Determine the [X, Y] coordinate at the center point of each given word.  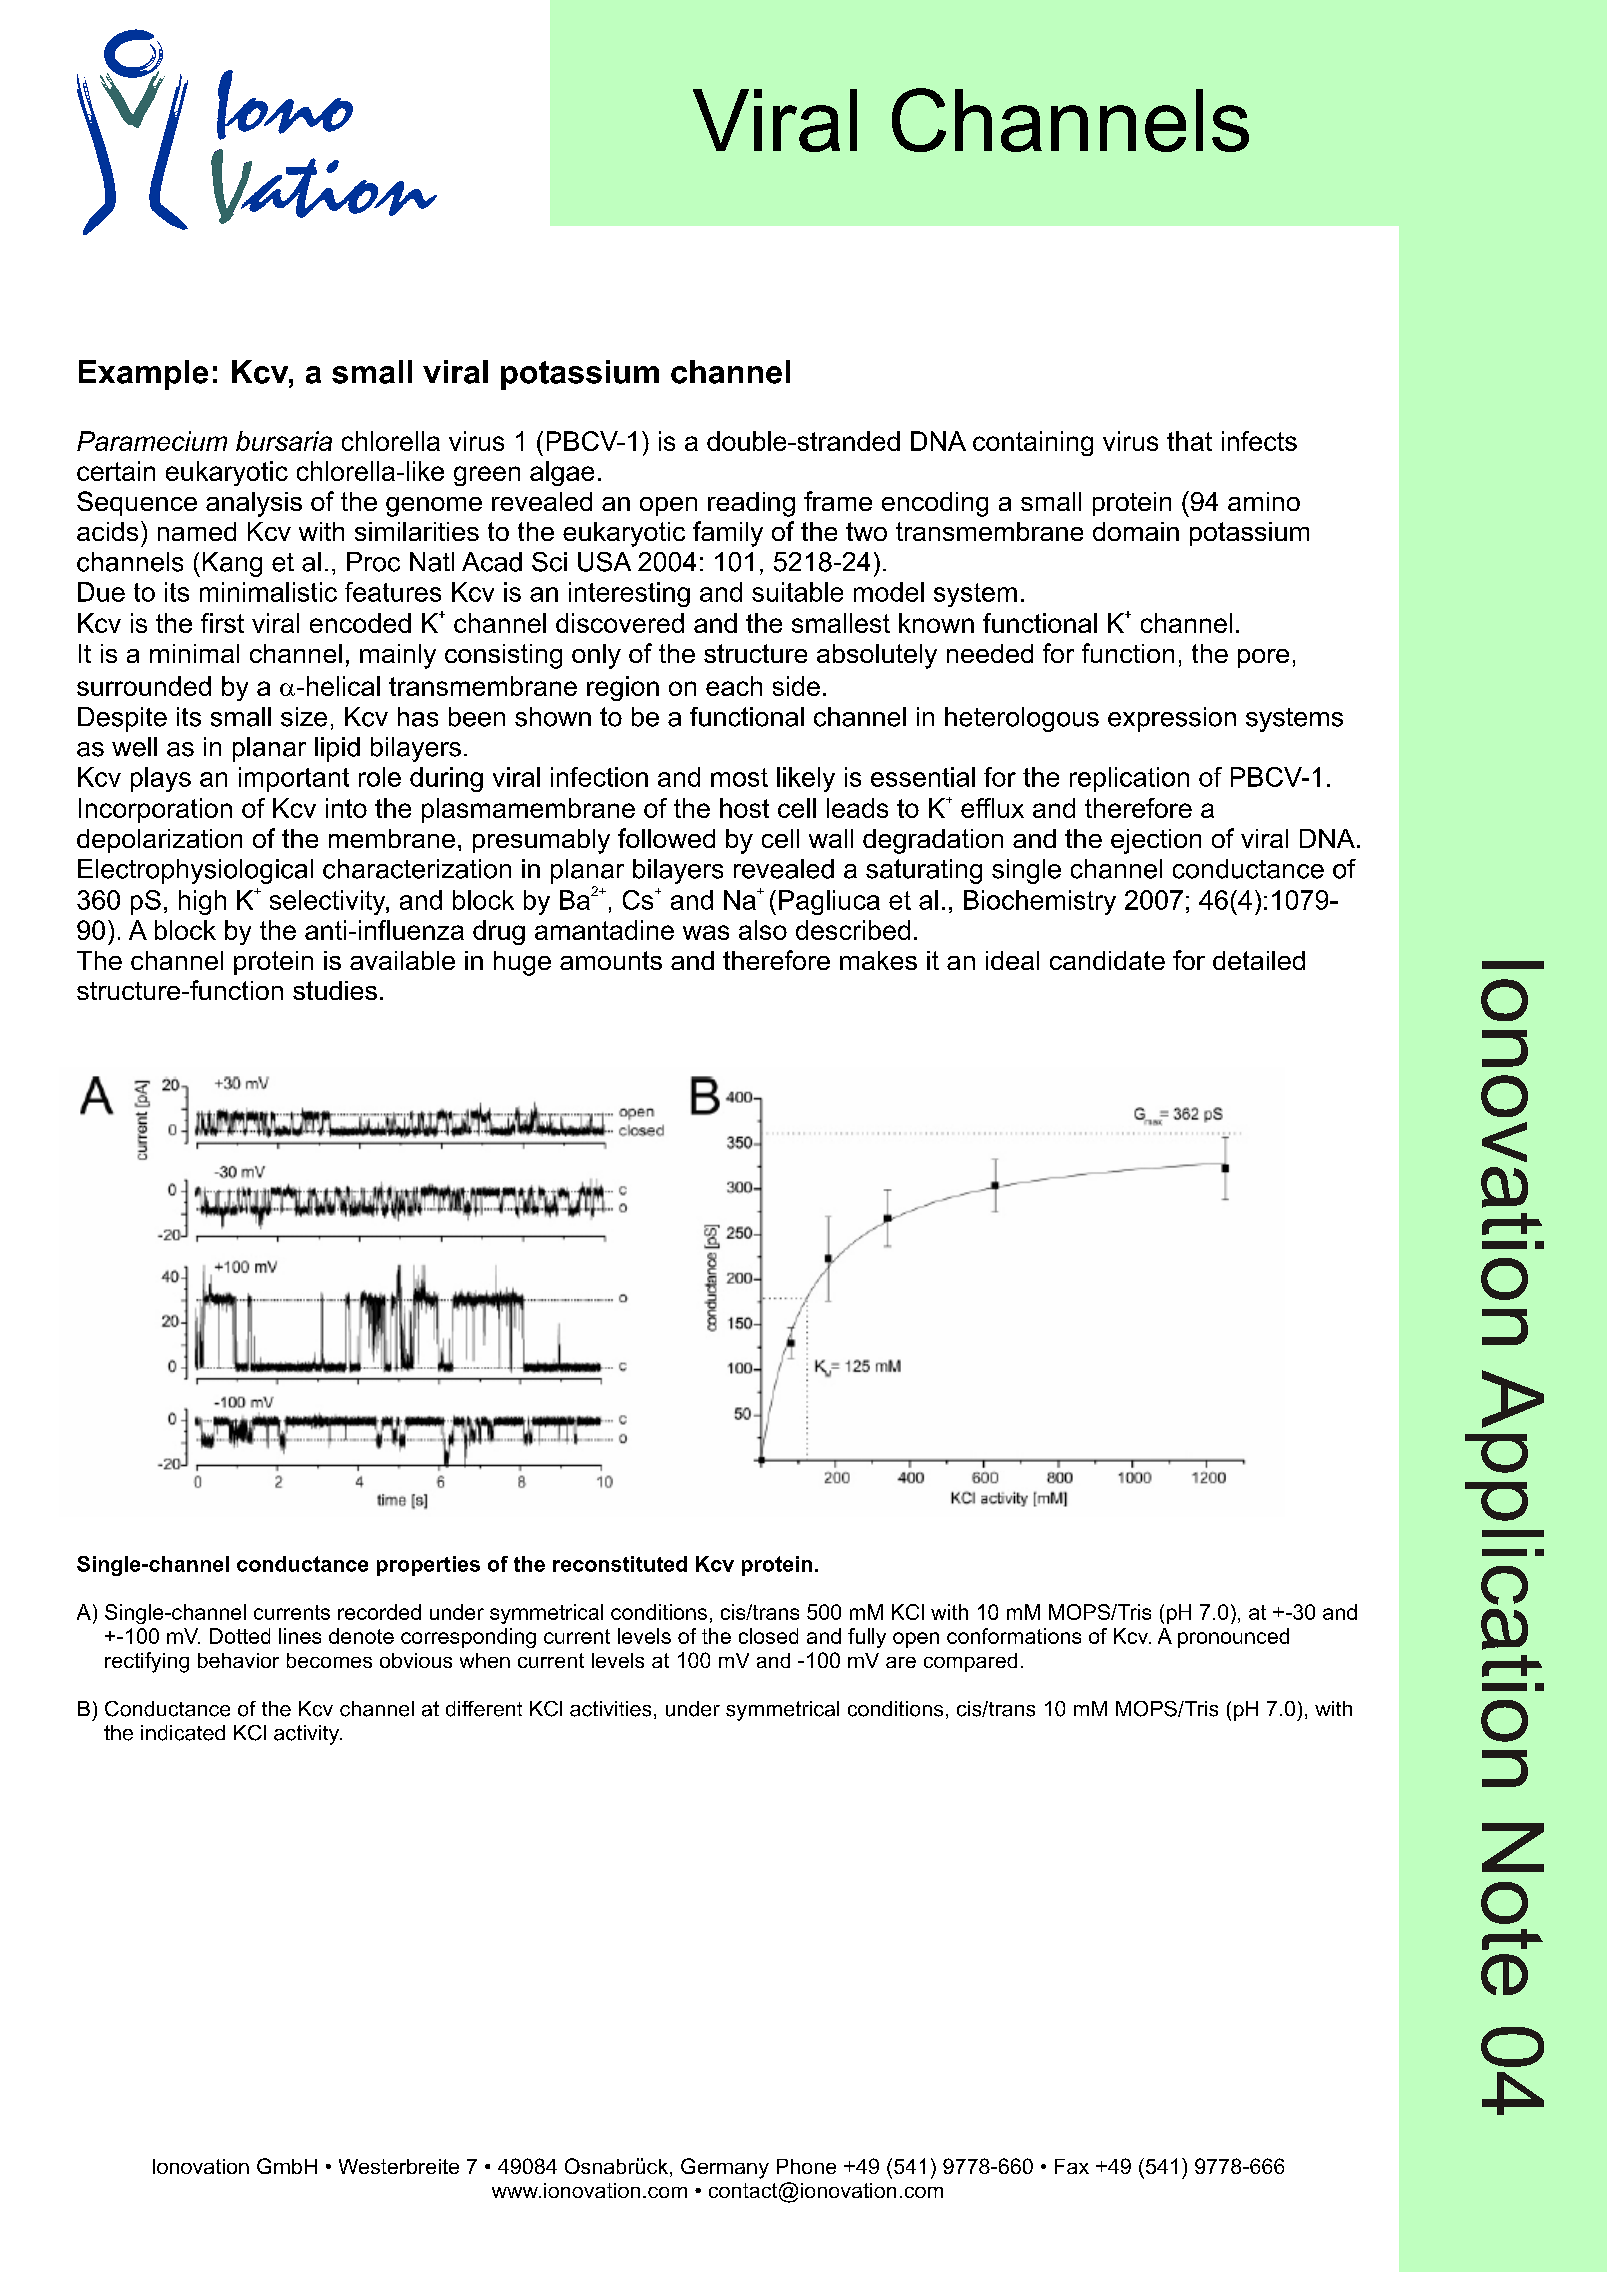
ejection [1156, 841]
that [1189, 441]
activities [610, 1709]
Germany [725, 2168]
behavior [238, 1660]
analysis [254, 504]
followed [666, 838]
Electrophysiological [195, 871]
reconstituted [620, 1564]
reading [751, 504]
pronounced [1233, 1638]
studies [335, 990]
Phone [806, 2166]
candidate [1107, 960]
